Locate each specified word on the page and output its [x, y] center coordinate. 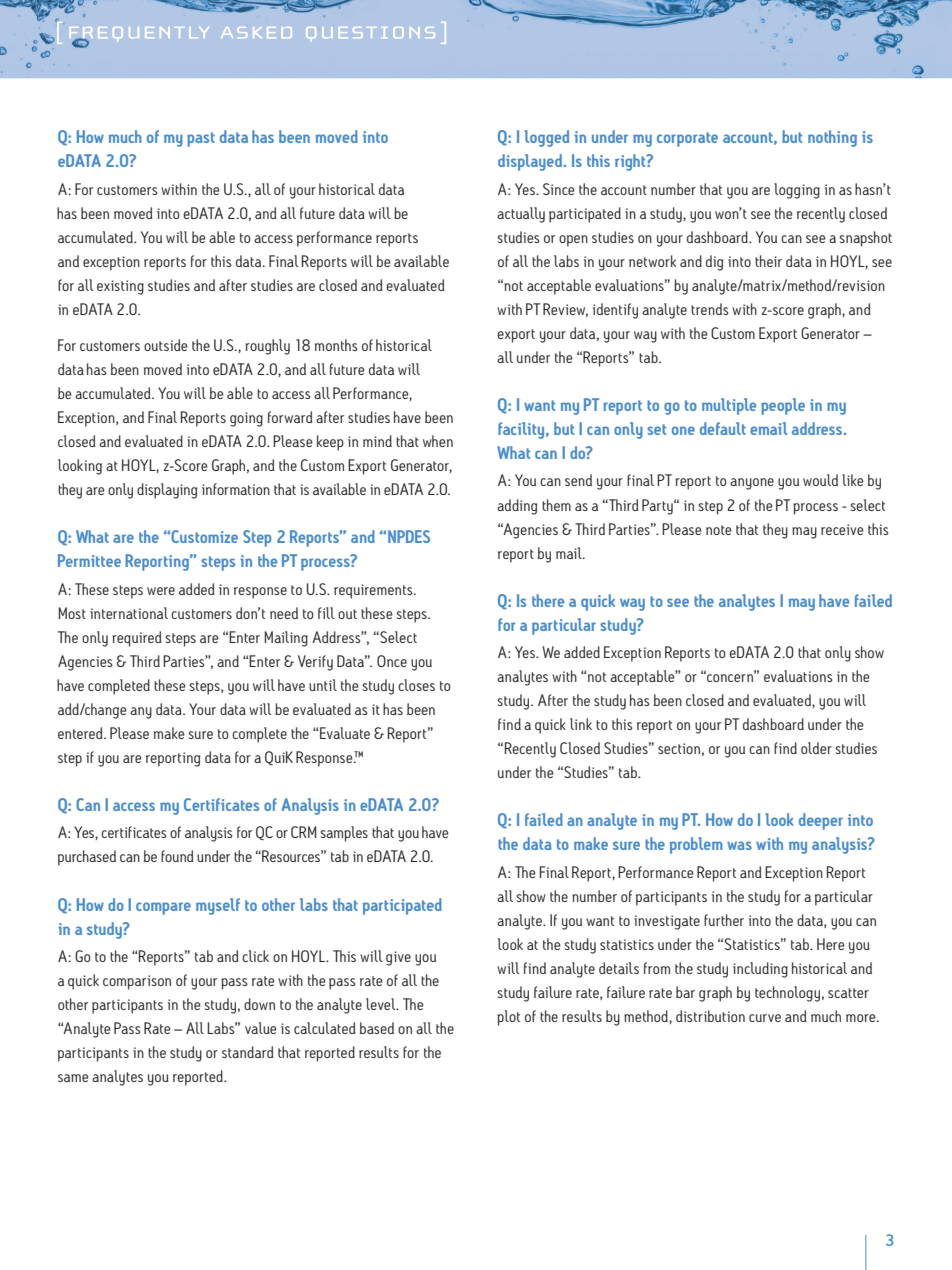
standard [248, 1052]
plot [508, 1018]
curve [765, 1018]
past [201, 139]
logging [797, 191]
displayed [531, 162]
